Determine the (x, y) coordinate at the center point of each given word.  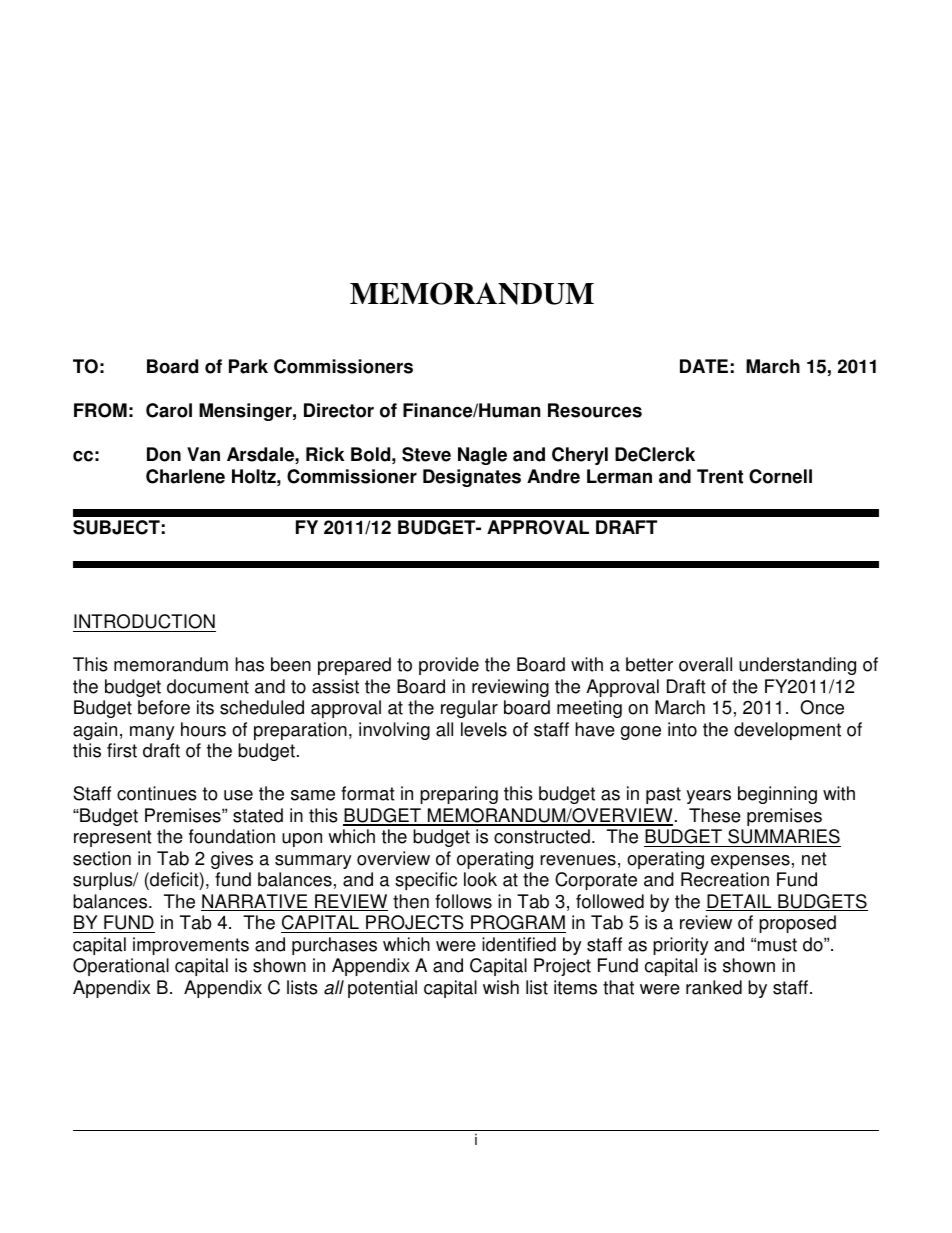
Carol (169, 410)
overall (705, 664)
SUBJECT (116, 527)
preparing (459, 795)
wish (501, 987)
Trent (720, 476)
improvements (191, 946)
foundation (232, 836)
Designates (472, 478)
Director (339, 410)
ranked (714, 987)
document (208, 686)
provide (449, 666)
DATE (704, 366)
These (715, 815)
